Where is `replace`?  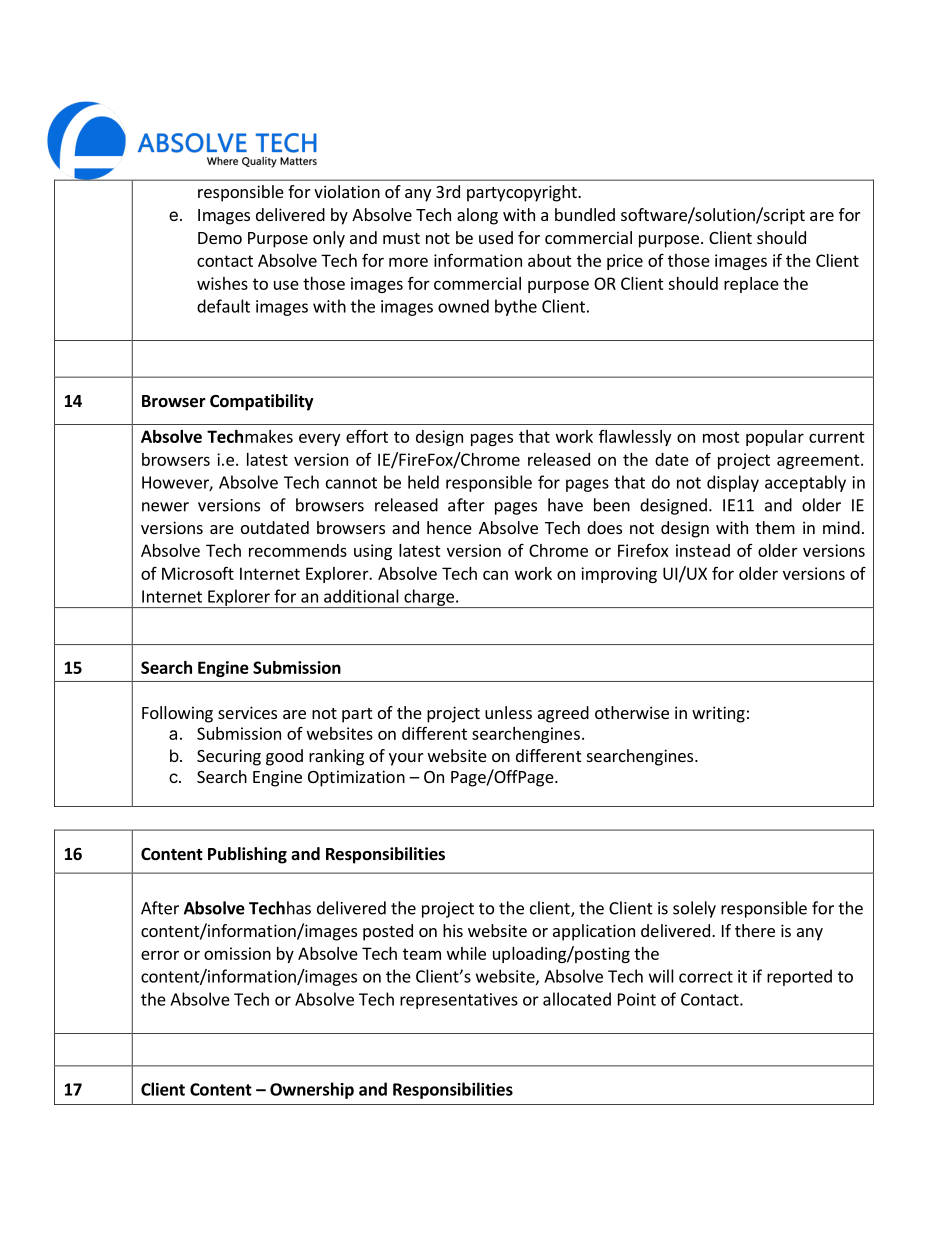 replace is located at coordinates (751, 285).
